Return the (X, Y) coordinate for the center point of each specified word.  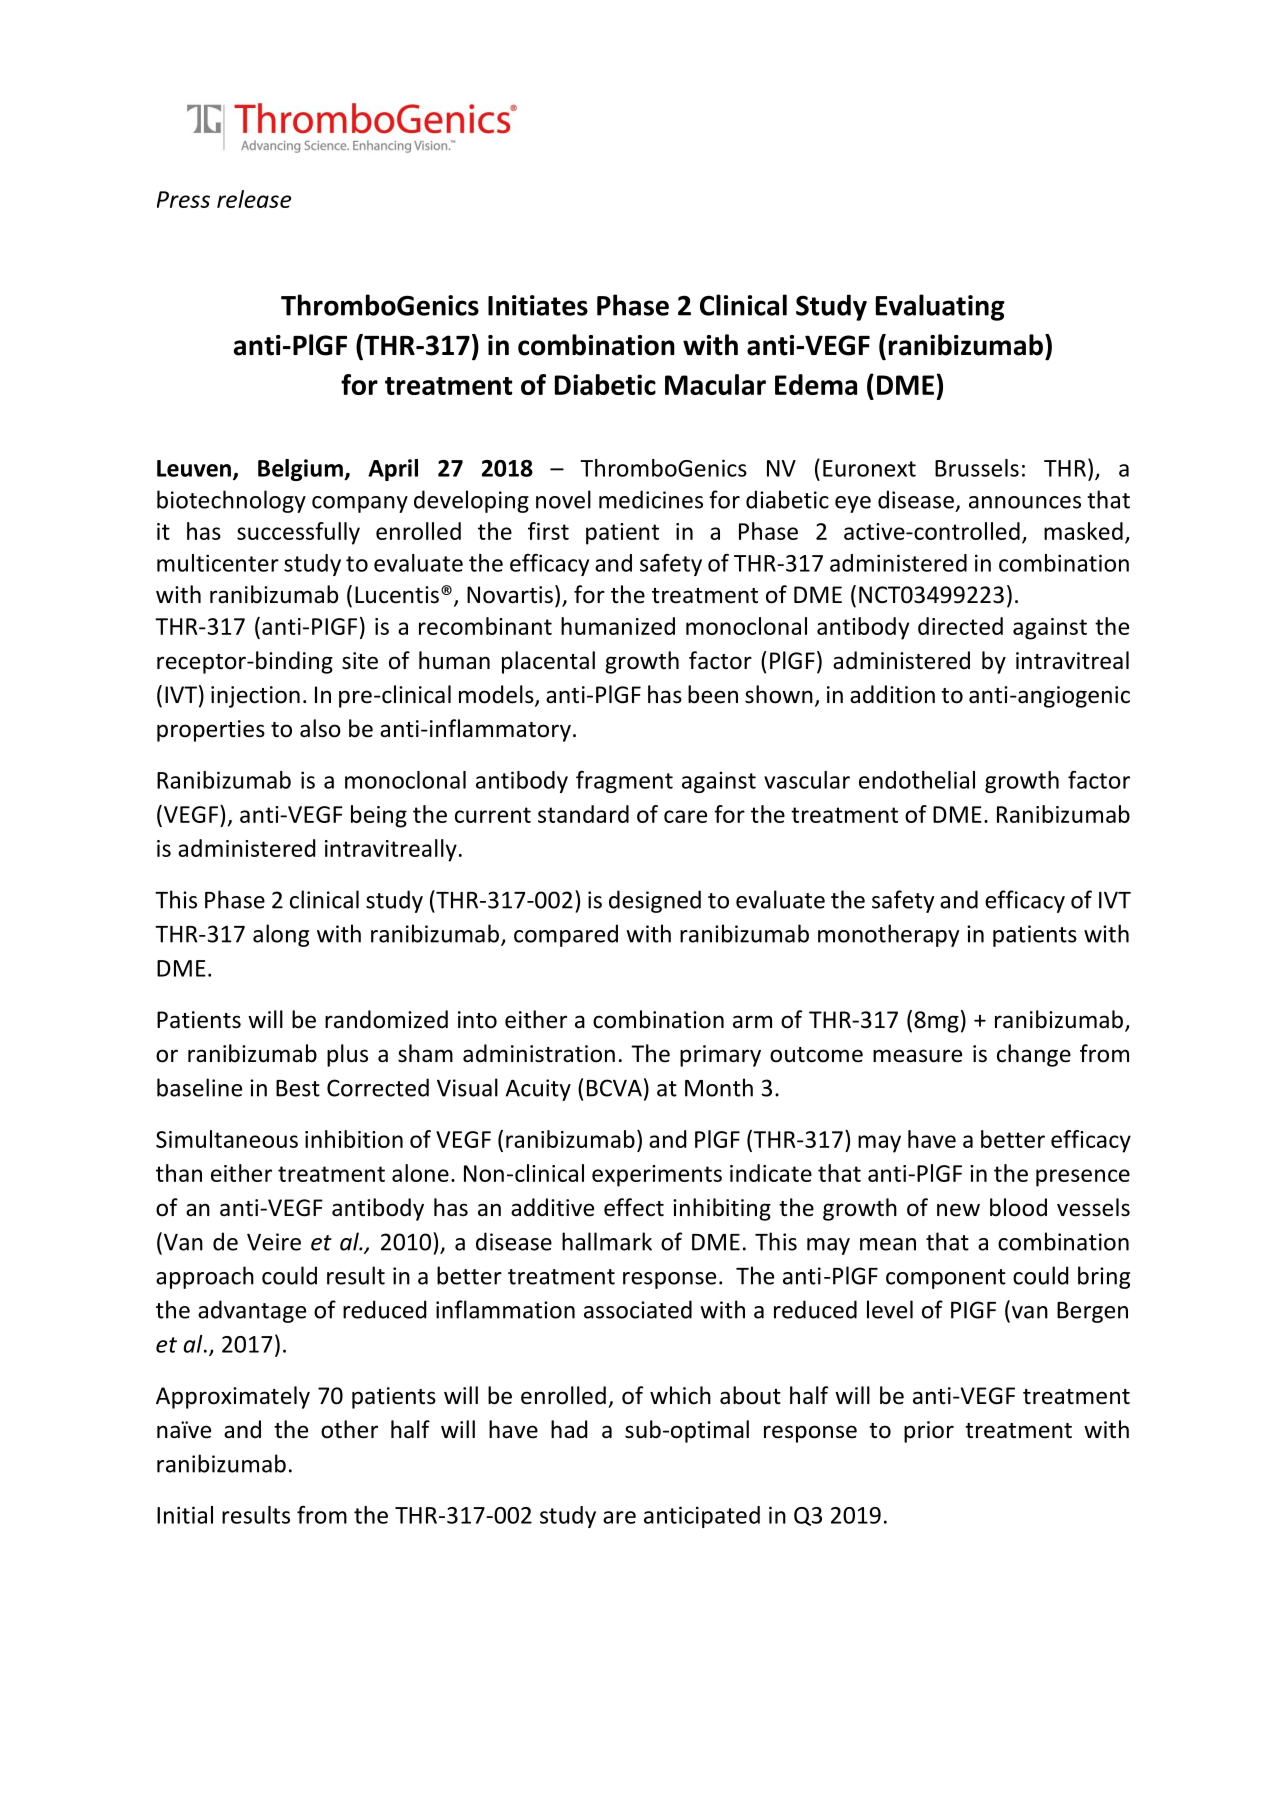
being (379, 816)
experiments (657, 1176)
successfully (298, 533)
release (254, 199)
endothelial (917, 780)
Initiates (538, 305)
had (569, 1429)
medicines (651, 499)
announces (1025, 502)
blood (1018, 1207)
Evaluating (940, 307)
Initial (185, 1515)
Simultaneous (227, 1139)
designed (655, 901)
